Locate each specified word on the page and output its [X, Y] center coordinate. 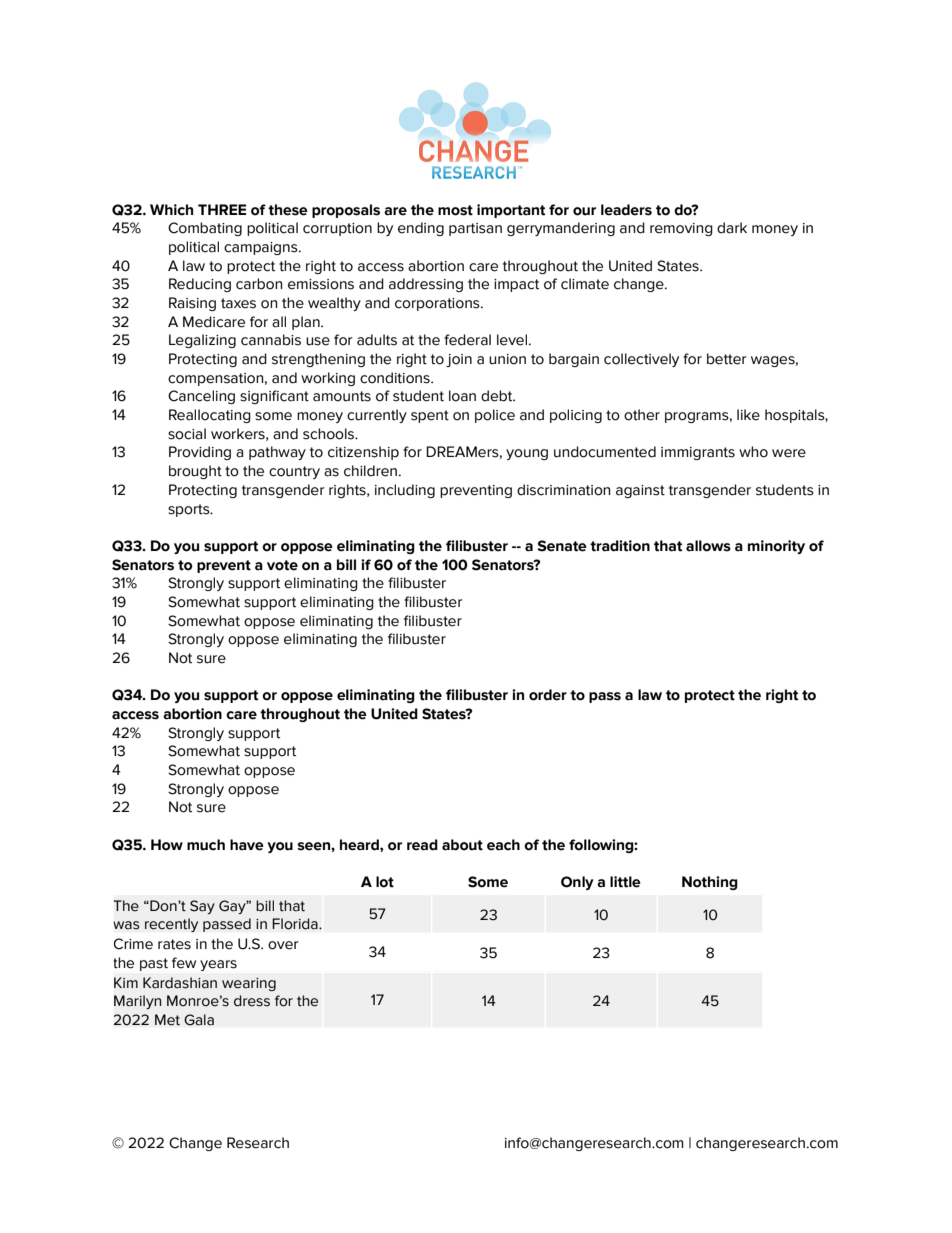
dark [732, 228]
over [283, 945]
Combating [205, 229]
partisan [475, 229]
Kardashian [180, 983]
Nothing [710, 883]
